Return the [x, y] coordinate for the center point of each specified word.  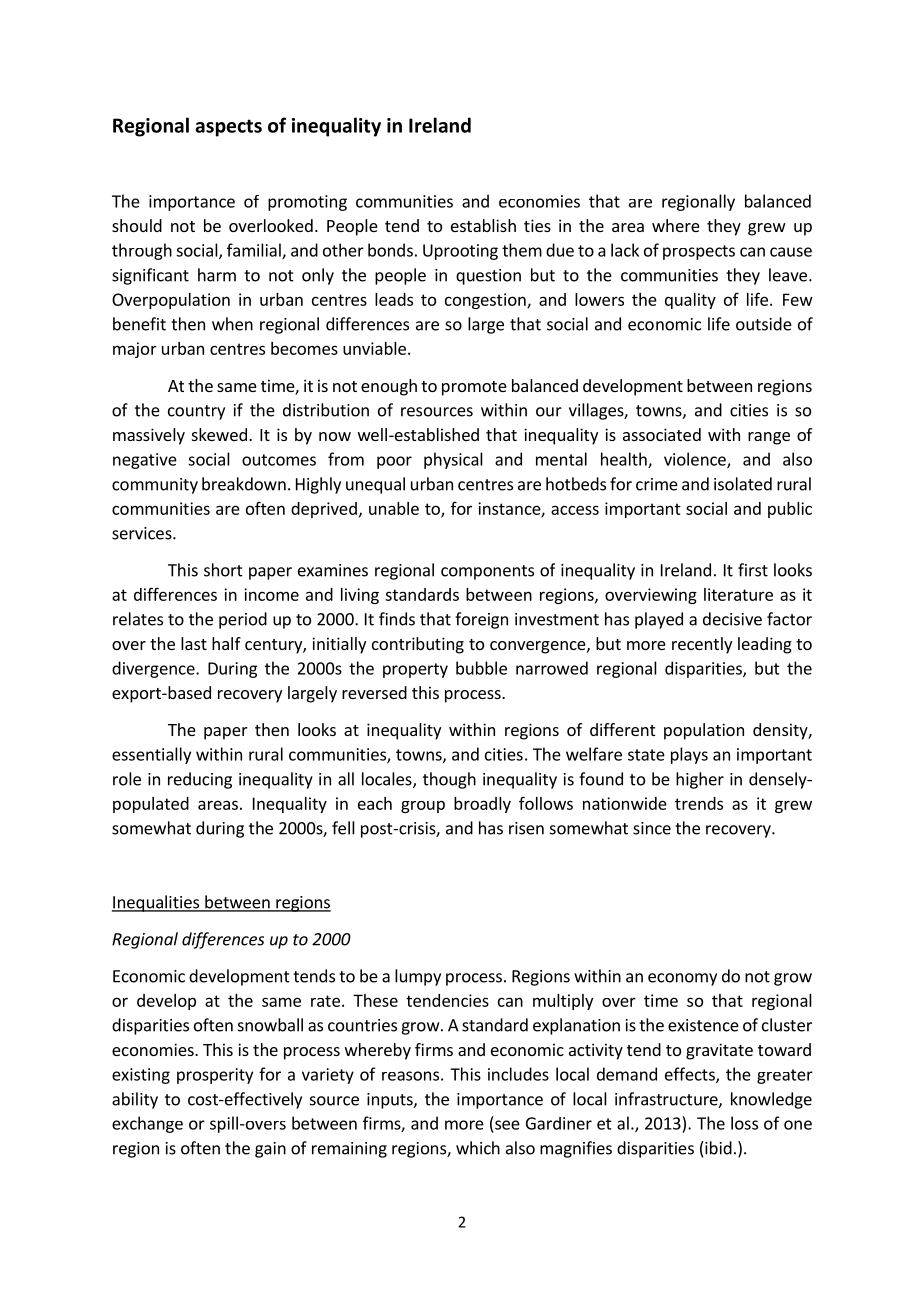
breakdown [244, 484]
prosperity [215, 1076]
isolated [743, 484]
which [478, 1148]
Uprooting [460, 252]
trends [699, 803]
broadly [482, 805]
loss [744, 1123]
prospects [699, 252]
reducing [200, 780]
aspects [228, 128]
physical [453, 460]
